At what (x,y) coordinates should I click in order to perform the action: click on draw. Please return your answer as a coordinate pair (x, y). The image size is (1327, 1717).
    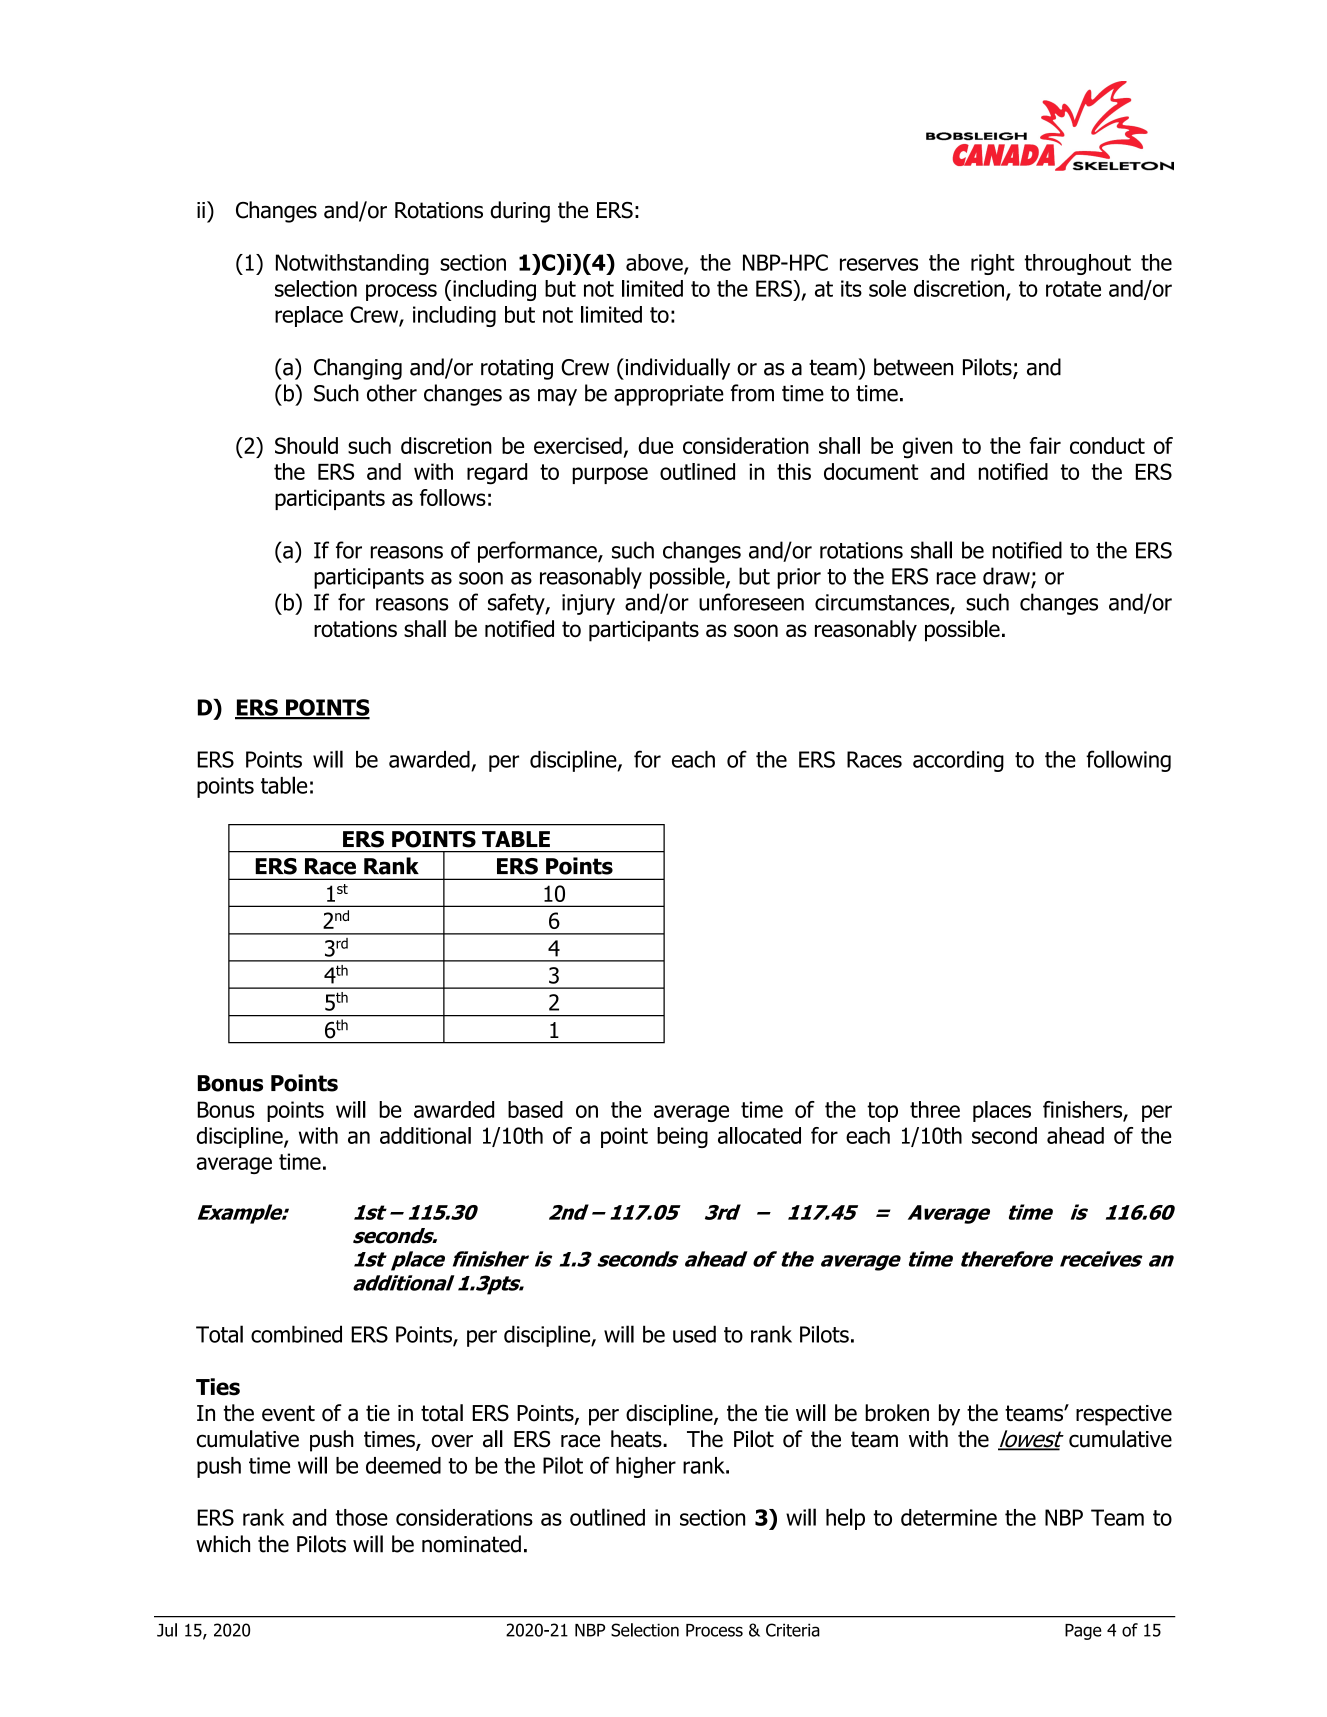
    Looking at the image, I should click on (1006, 576).
